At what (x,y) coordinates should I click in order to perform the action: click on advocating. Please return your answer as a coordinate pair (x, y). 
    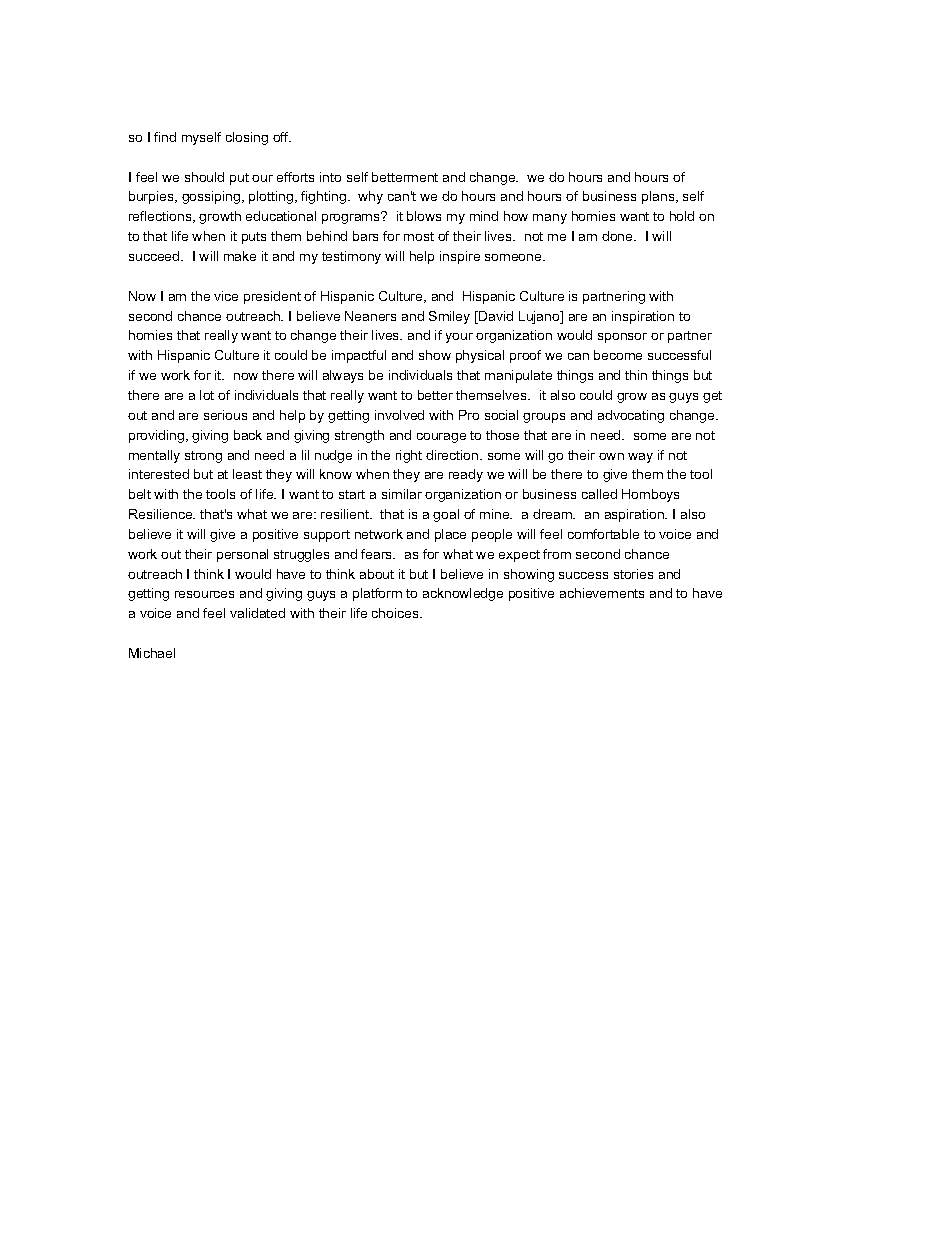
    Looking at the image, I should click on (631, 416).
